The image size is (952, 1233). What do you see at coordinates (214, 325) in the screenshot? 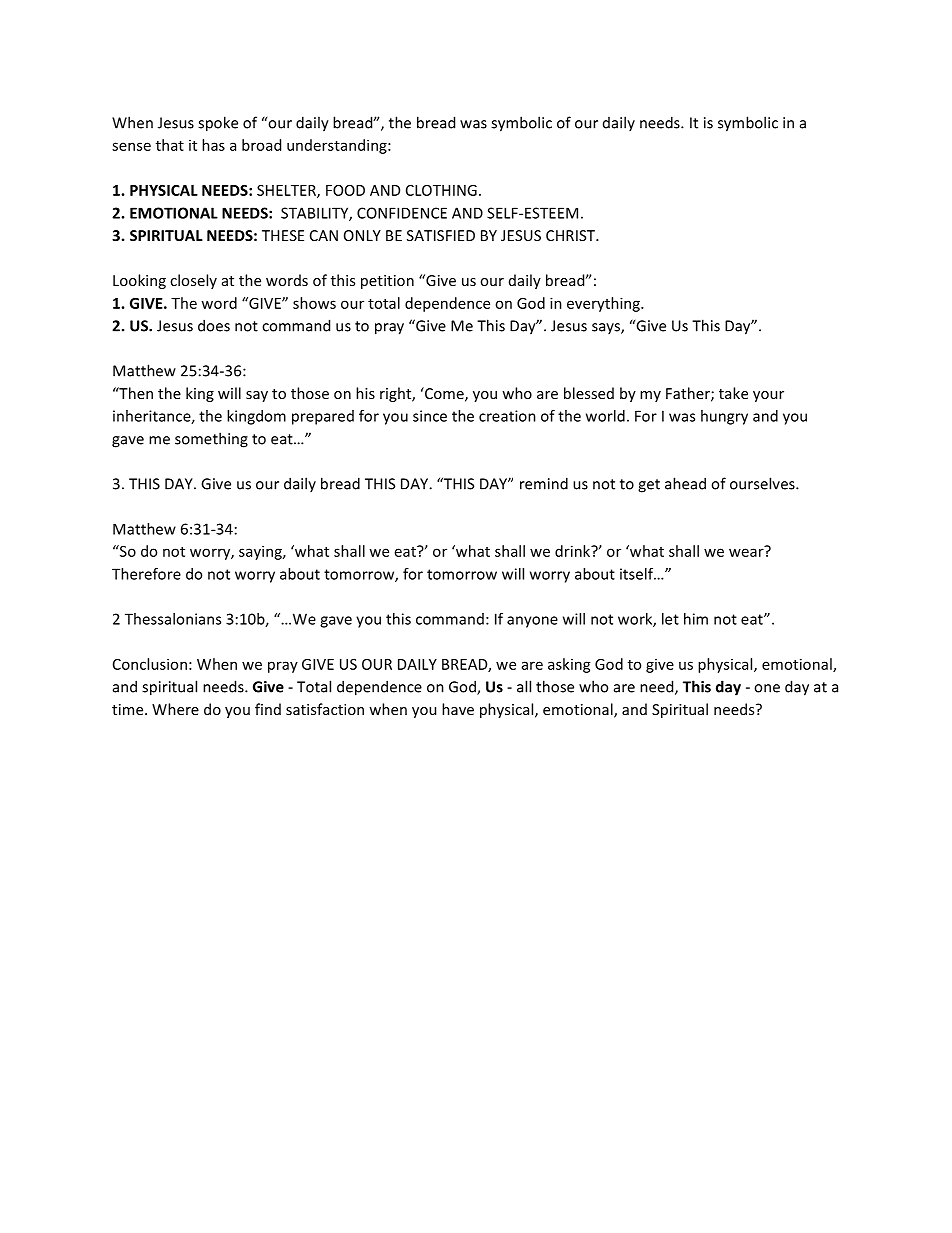
I see `does` at bounding box center [214, 325].
